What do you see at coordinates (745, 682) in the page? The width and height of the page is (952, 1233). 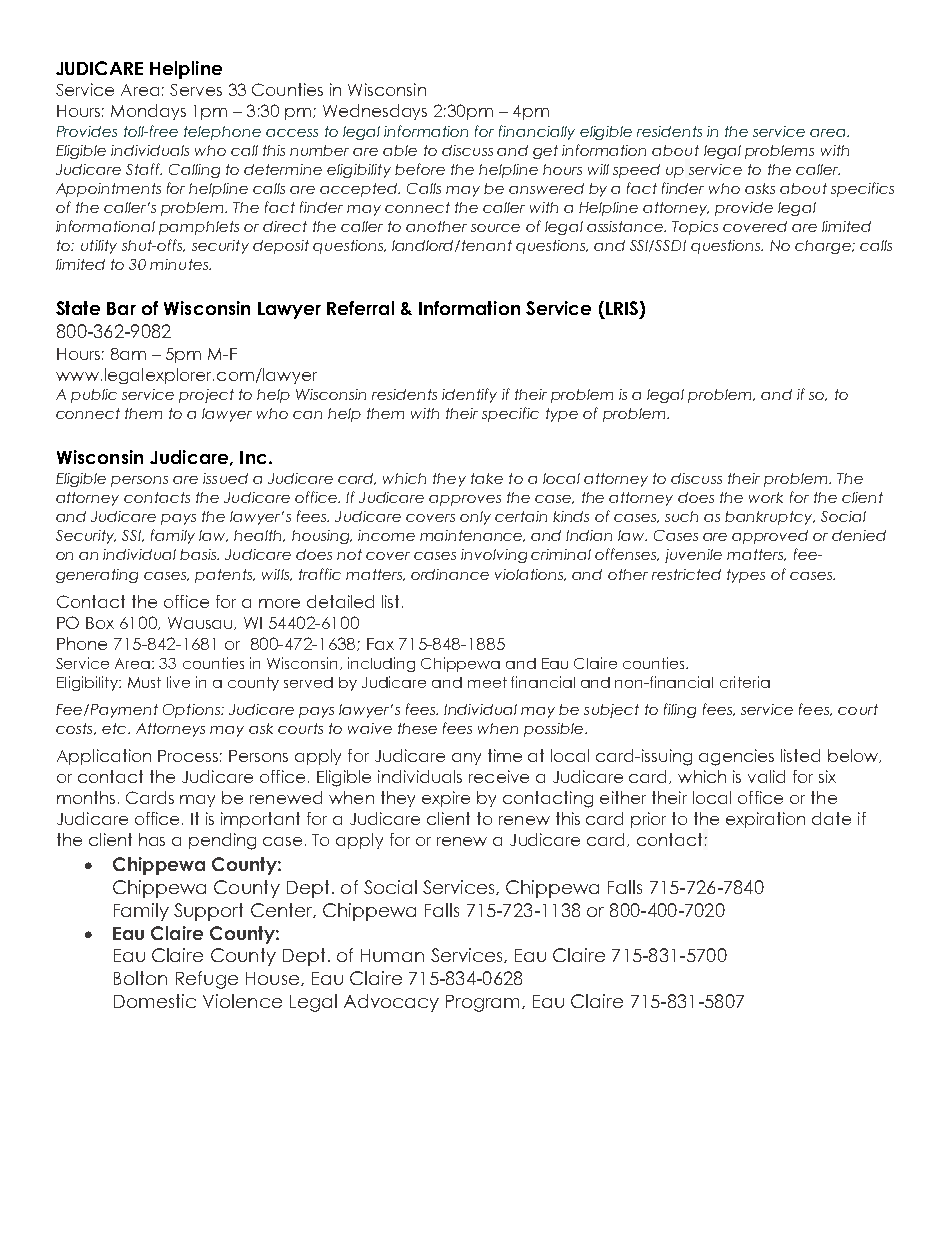 I see `criteria` at bounding box center [745, 682].
